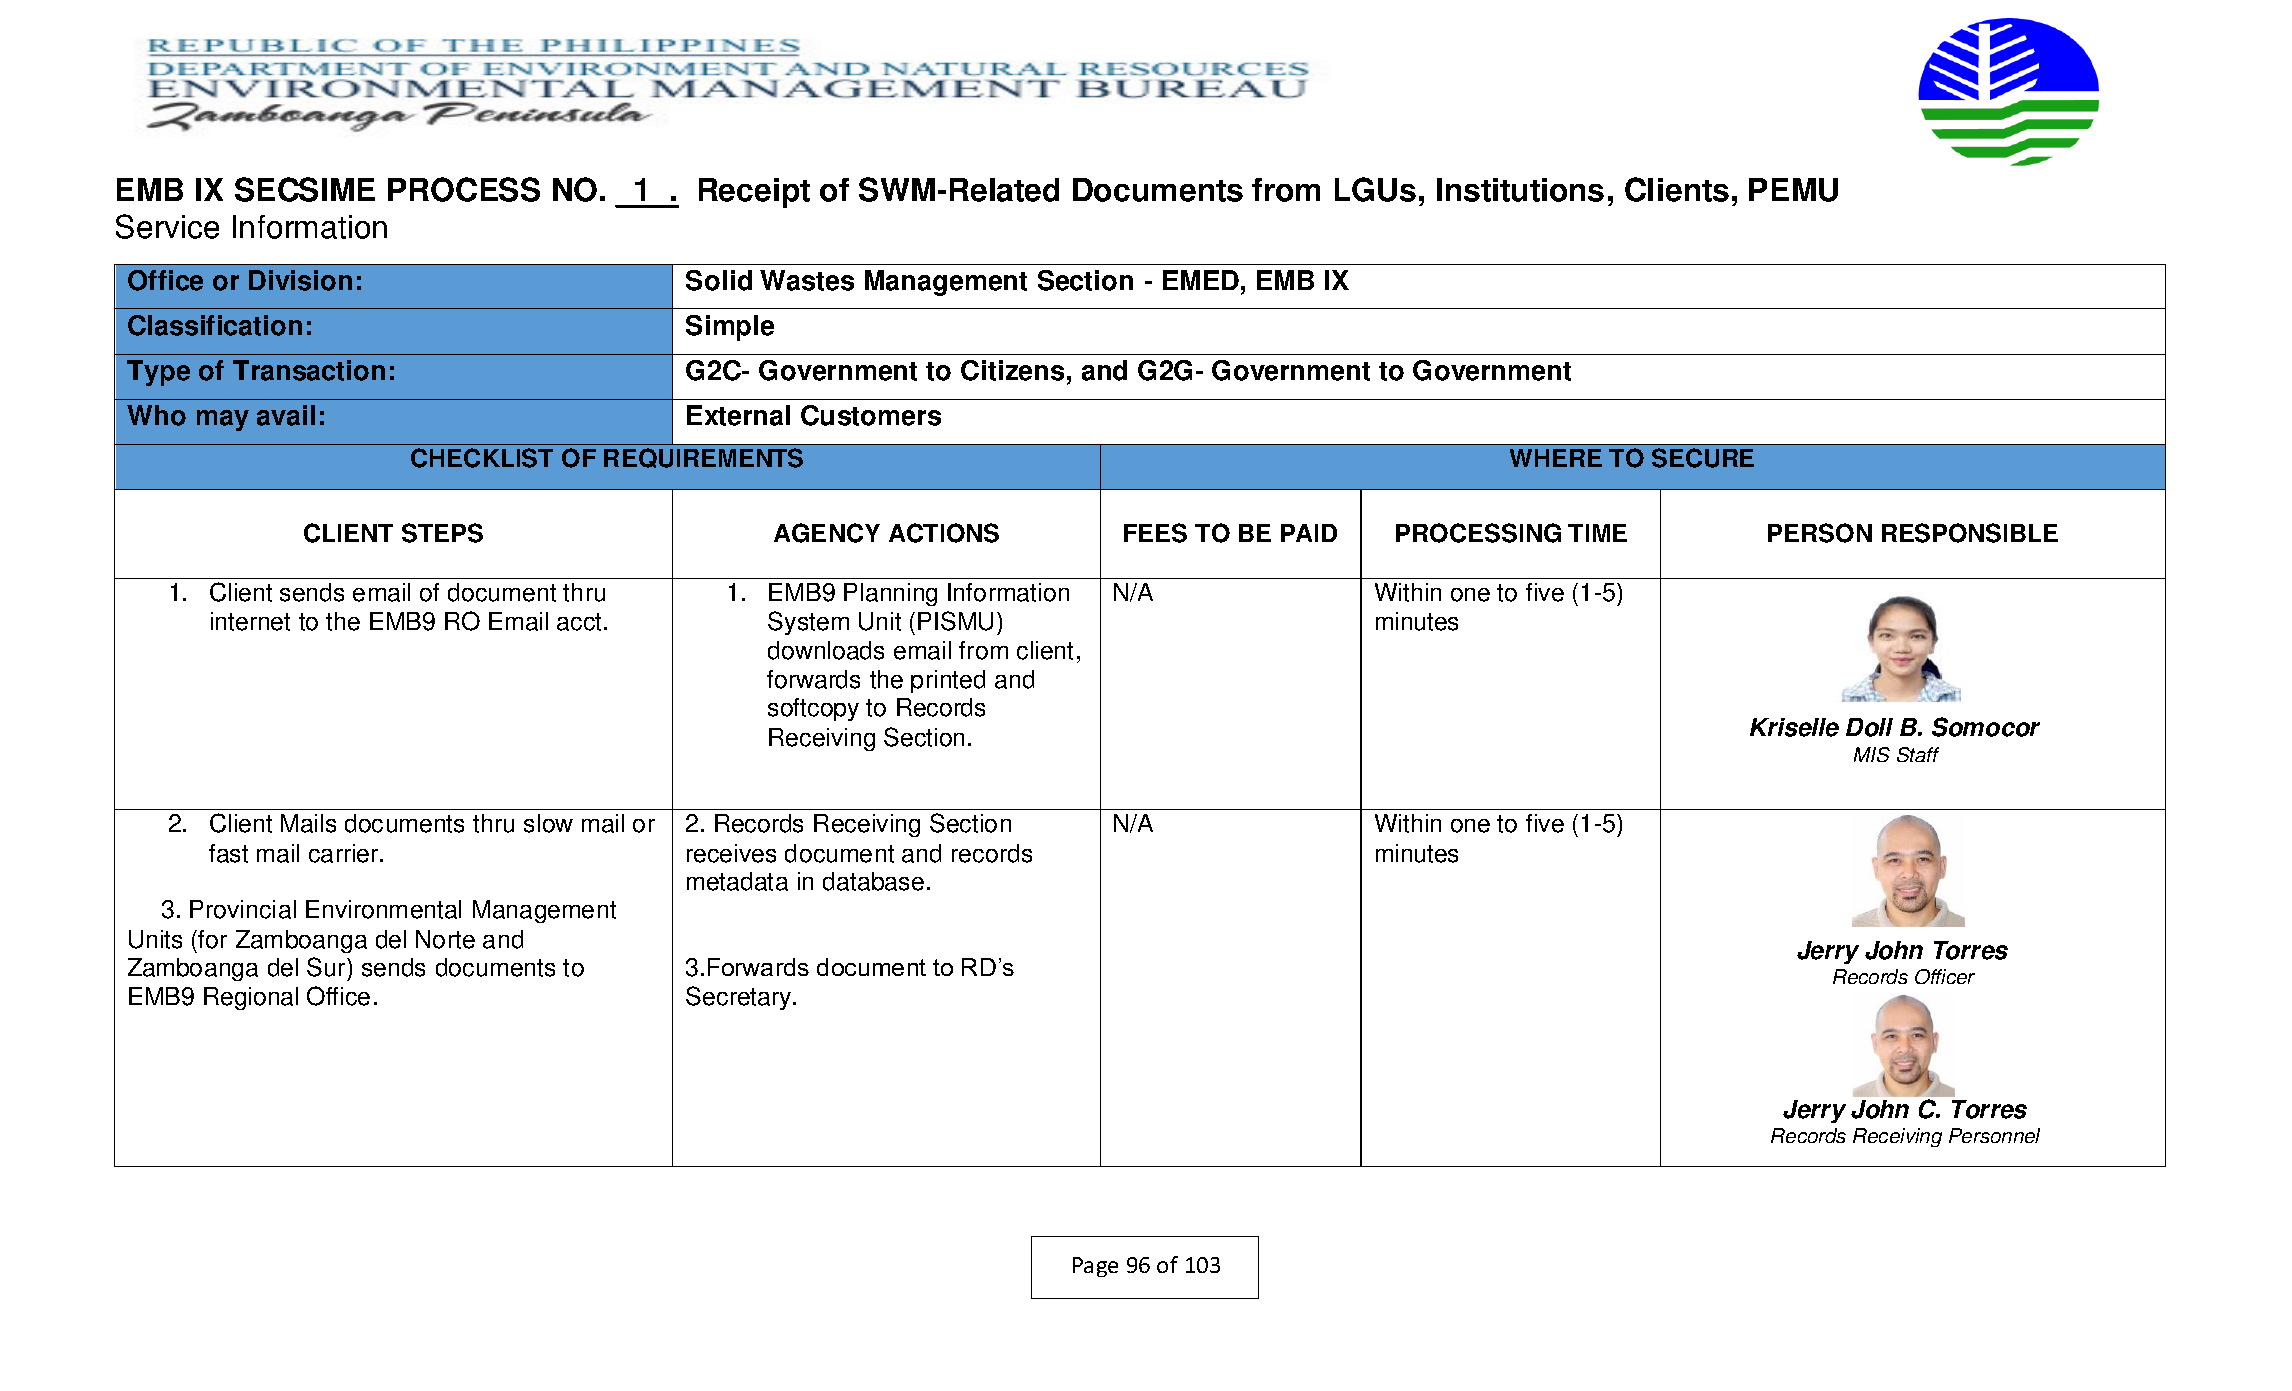 The height and width of the screenshot is (1391, 2292). What do you see at coordinates (948, 681) in the screenshot?
I see `printed` at bounding box center [948, 681].
